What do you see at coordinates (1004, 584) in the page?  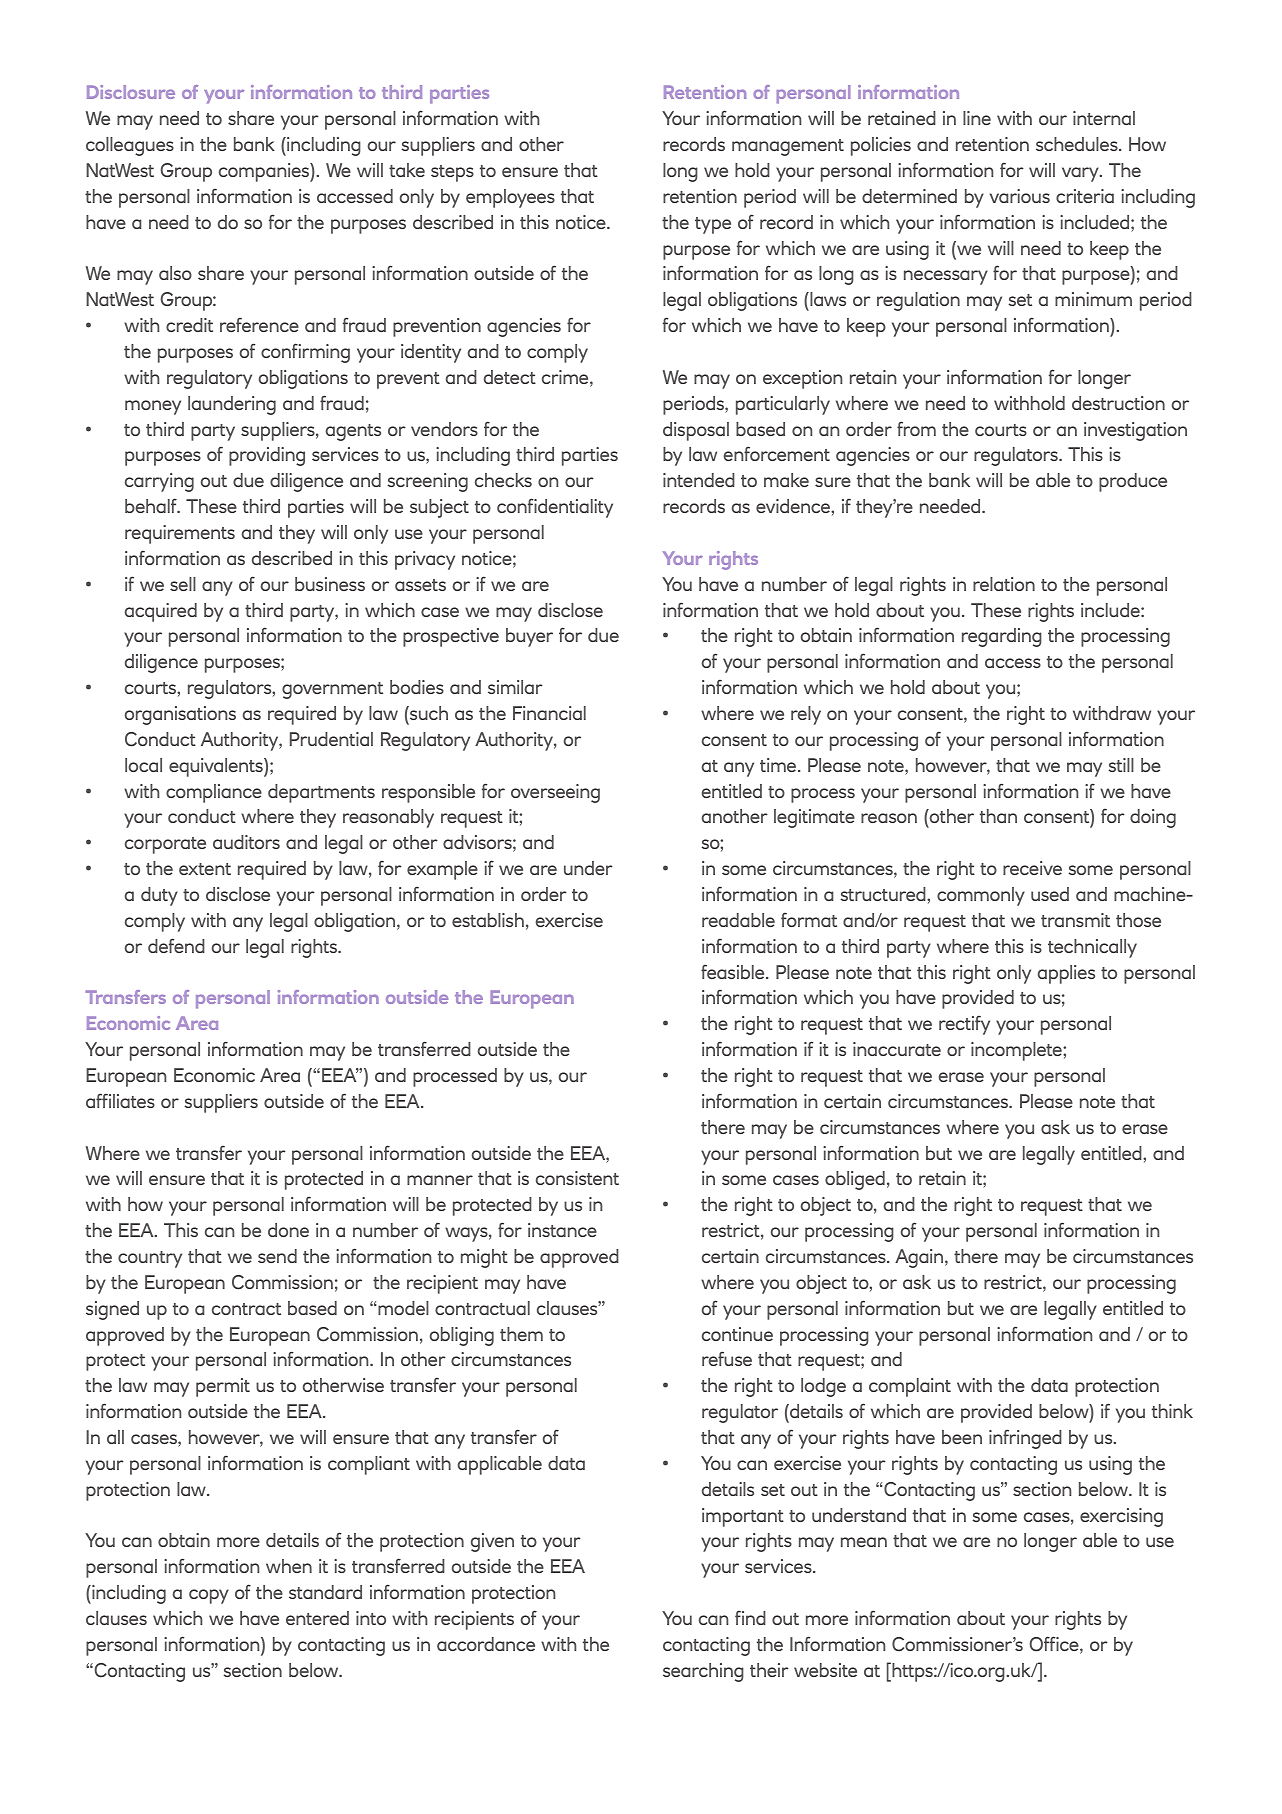 I see `relation` at bounding box center [1004, 584].
